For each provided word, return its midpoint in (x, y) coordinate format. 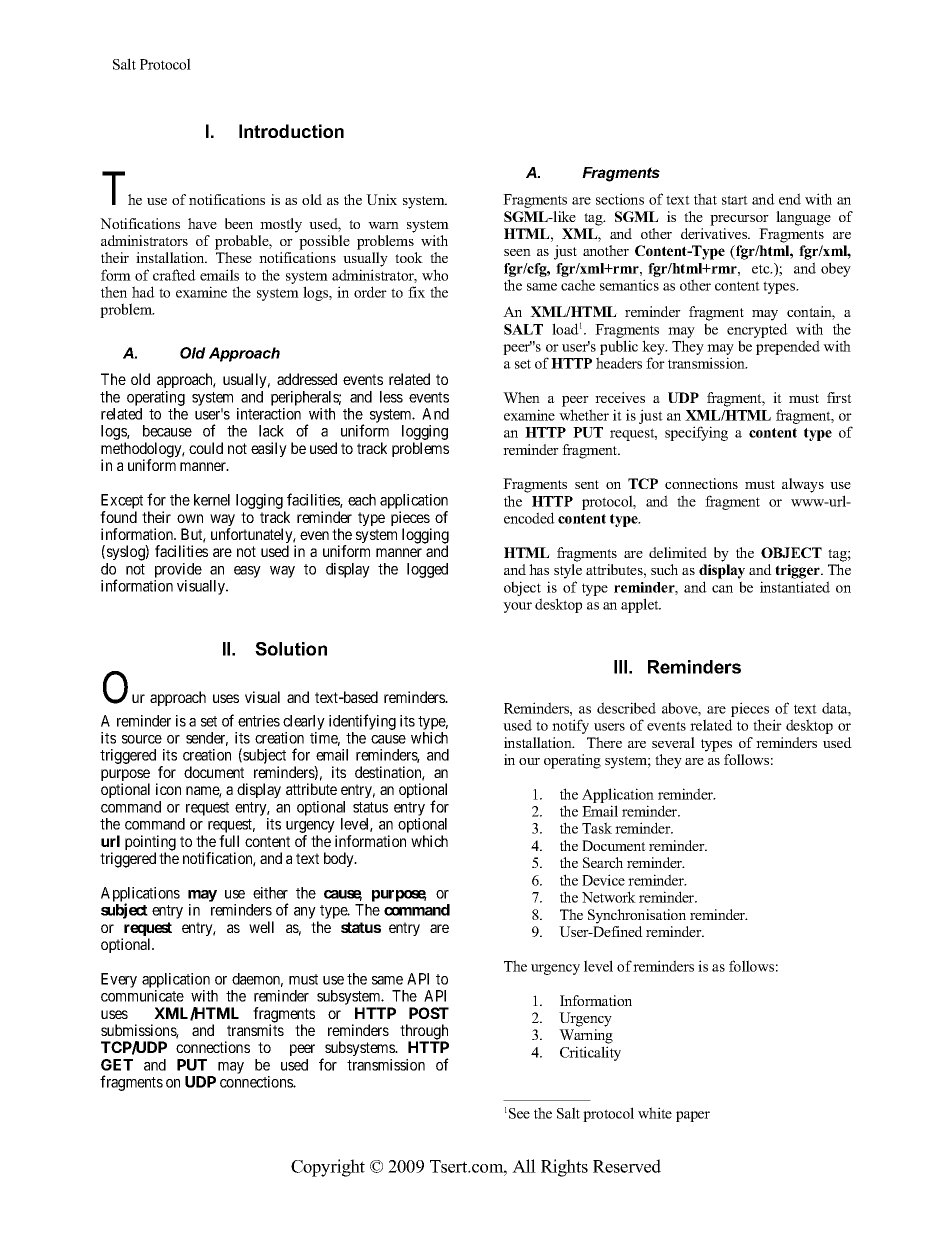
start (735, 200)
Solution (291, 649)
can (722, 589)
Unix (381, 199)
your (517, 607)
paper (693, 1116)
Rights (564, 1168)
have (202, 223)
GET (117, 1065)
